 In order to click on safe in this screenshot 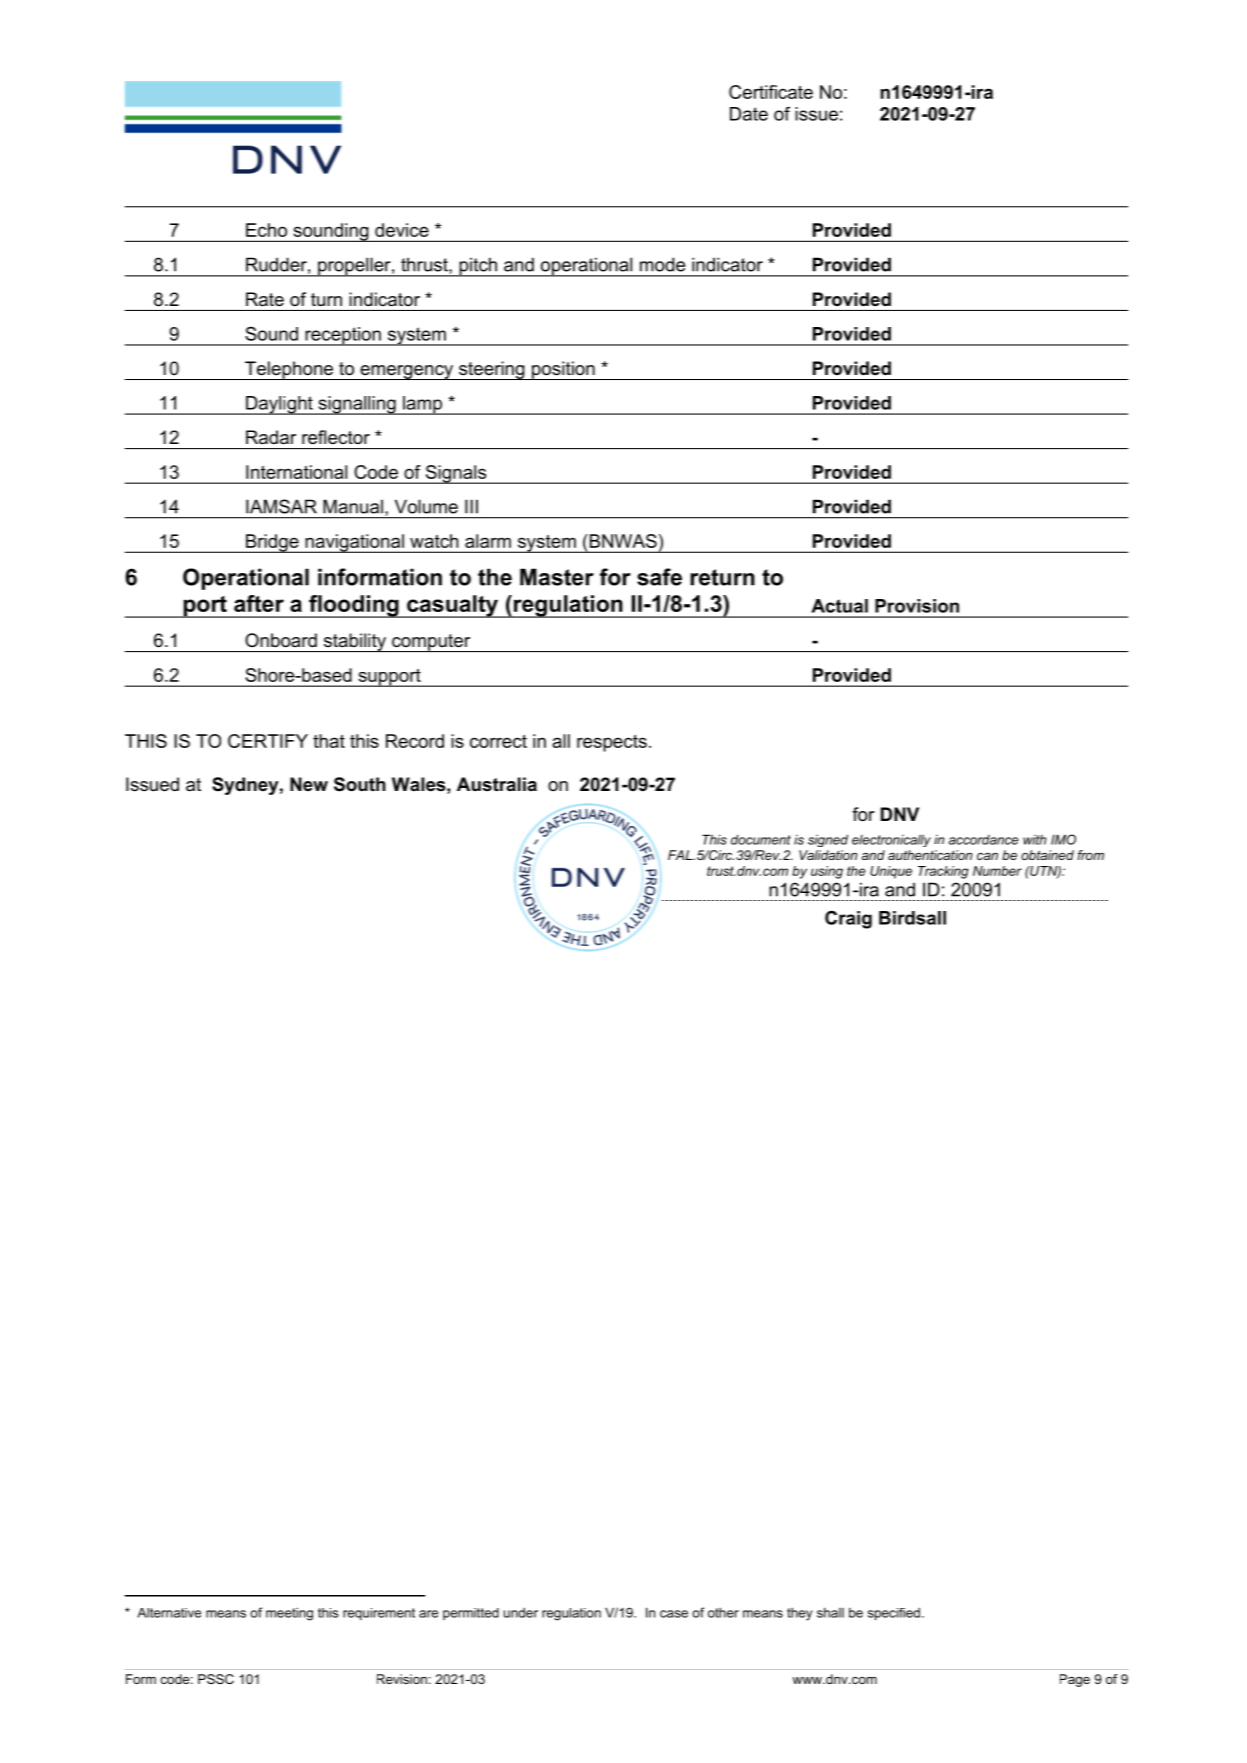, I will do `click(659, 577)`.
